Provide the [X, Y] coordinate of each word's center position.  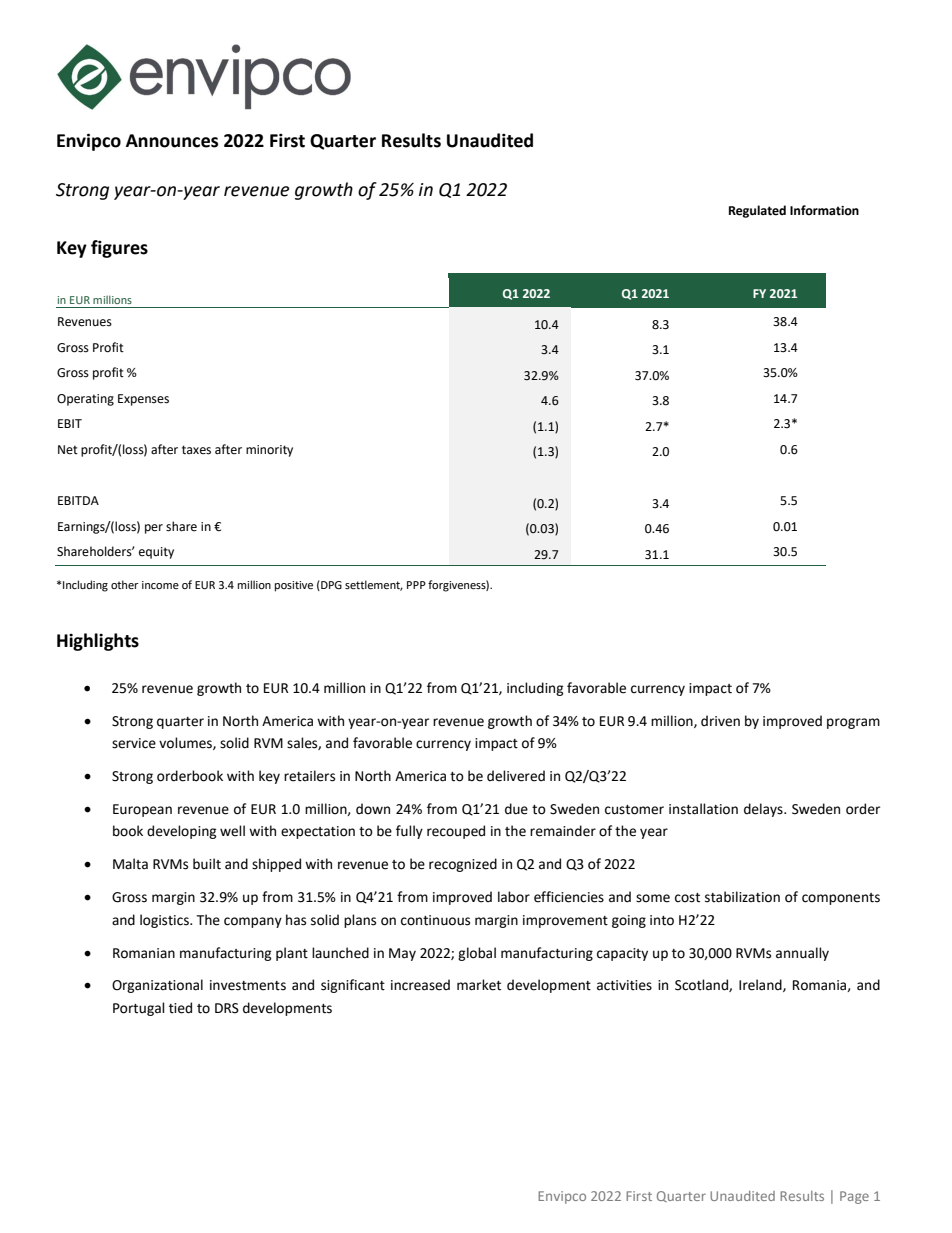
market [479, 985]
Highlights [98, 642]
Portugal [139, 1009]
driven [720, 721]
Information [824, 210]
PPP [416, 585]
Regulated [757, 211]
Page [854, 1197]
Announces [172, 141]
